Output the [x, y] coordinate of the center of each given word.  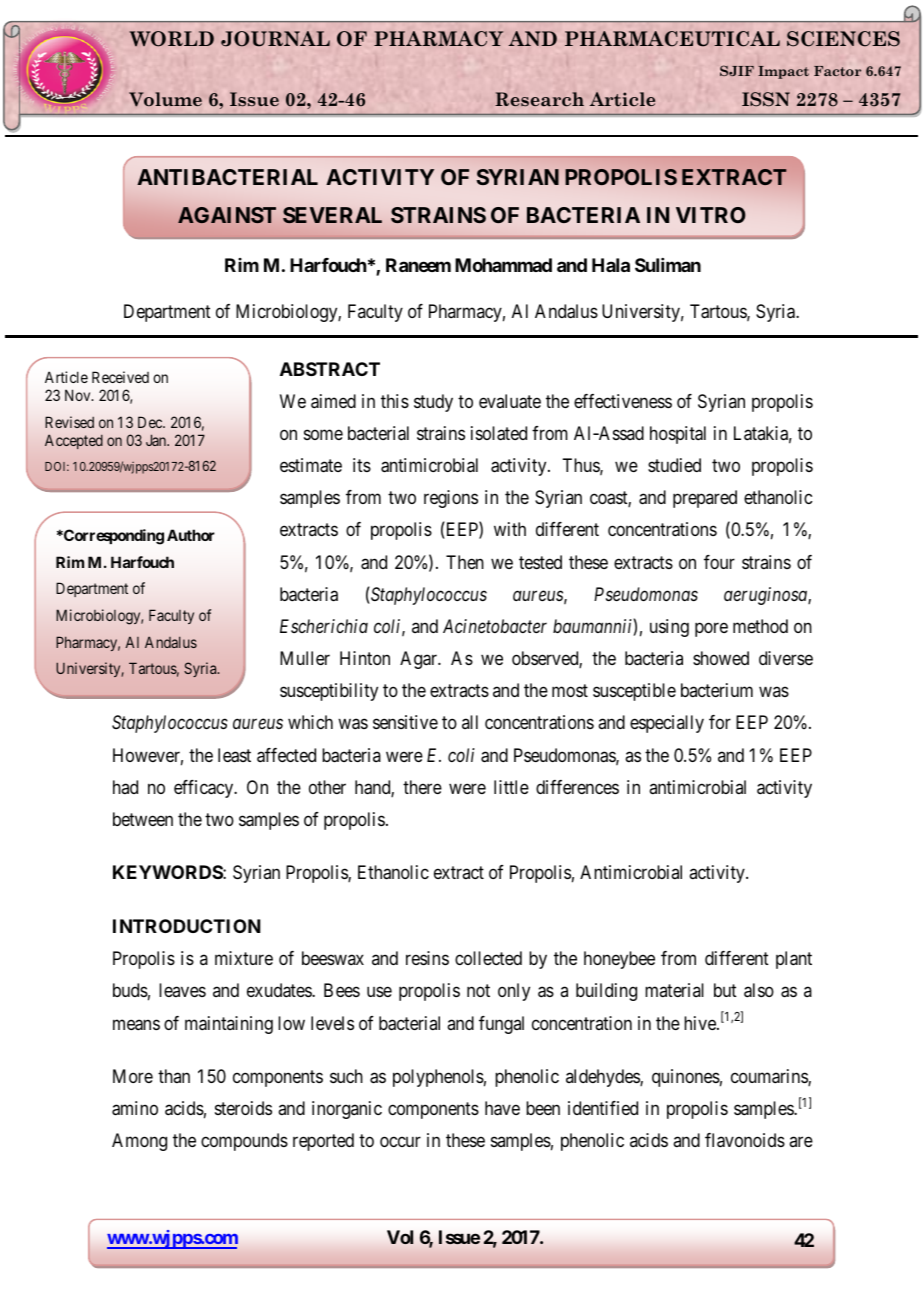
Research [539, 99]
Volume [165, 99]
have [502, 1108]
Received [120, 377]
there [422, 787]
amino [135, 1108]
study [433, 403]
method [760, 626]
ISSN [766, 99]
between [143, 819]
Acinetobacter [495, 626]
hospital [678, 435]
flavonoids [745, 1140]
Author [191, 535]
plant [794, 960]
